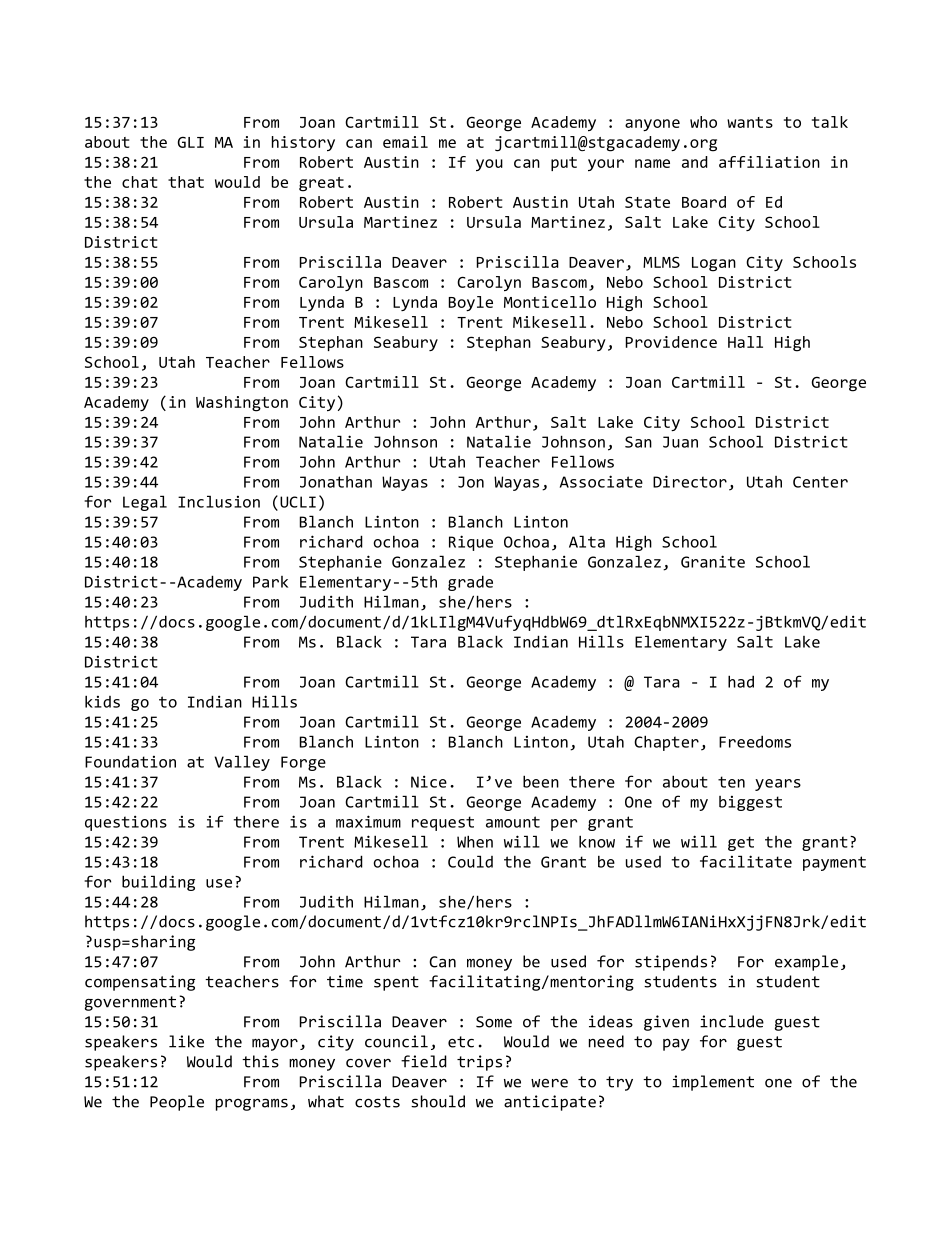 Image resolution: width=952 pixels, height=1233 pixels. What do you see at coordinates (405, 142) in the page?
I see `email` at bounding box center [405, 142].
